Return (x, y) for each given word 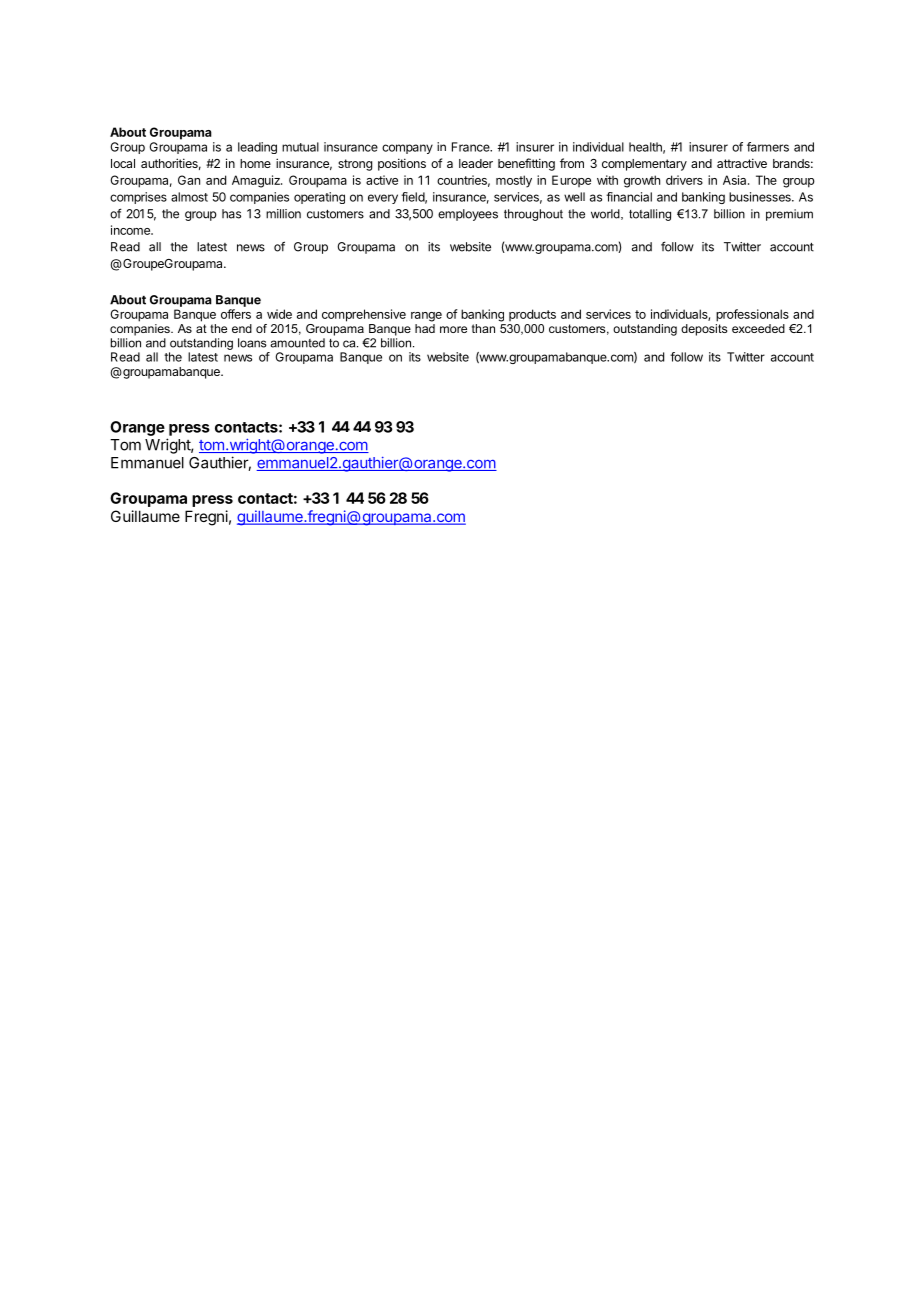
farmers (768, 147)
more (453, 329)
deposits (704, 328)
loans (252, 343)
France (472, 147)
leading (257, 148)
